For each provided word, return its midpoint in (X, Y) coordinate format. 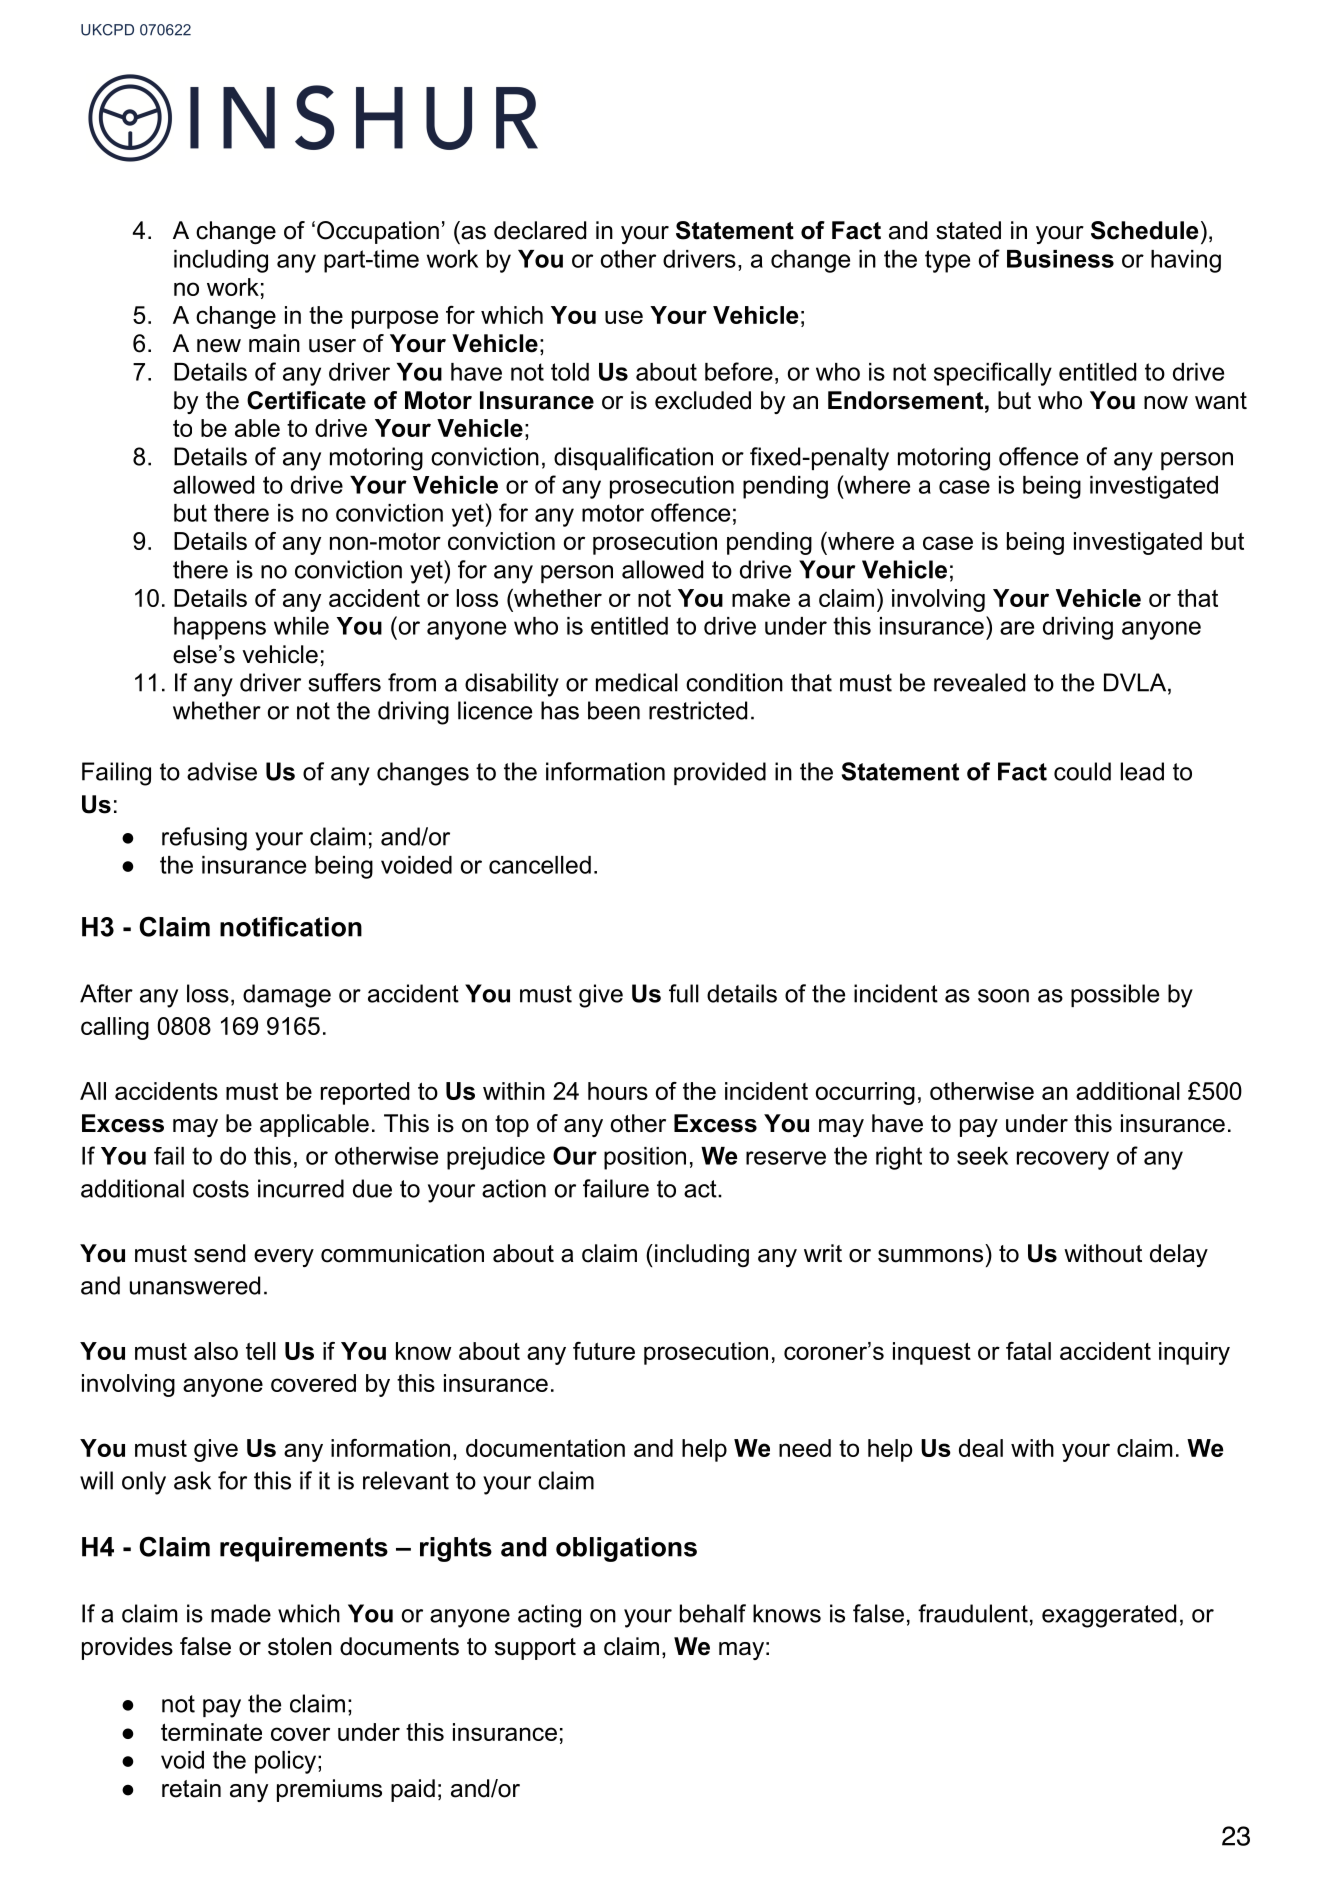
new (219, 346)
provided (720, 773)
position (645, 1158)
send (219, 1253)
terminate (211, 1732)
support (535, 1649)
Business (1060, 259)
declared (540, 230)
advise (222, 771)
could (1082, 771)
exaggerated (1109, 1616)
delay (1179, 1255)
